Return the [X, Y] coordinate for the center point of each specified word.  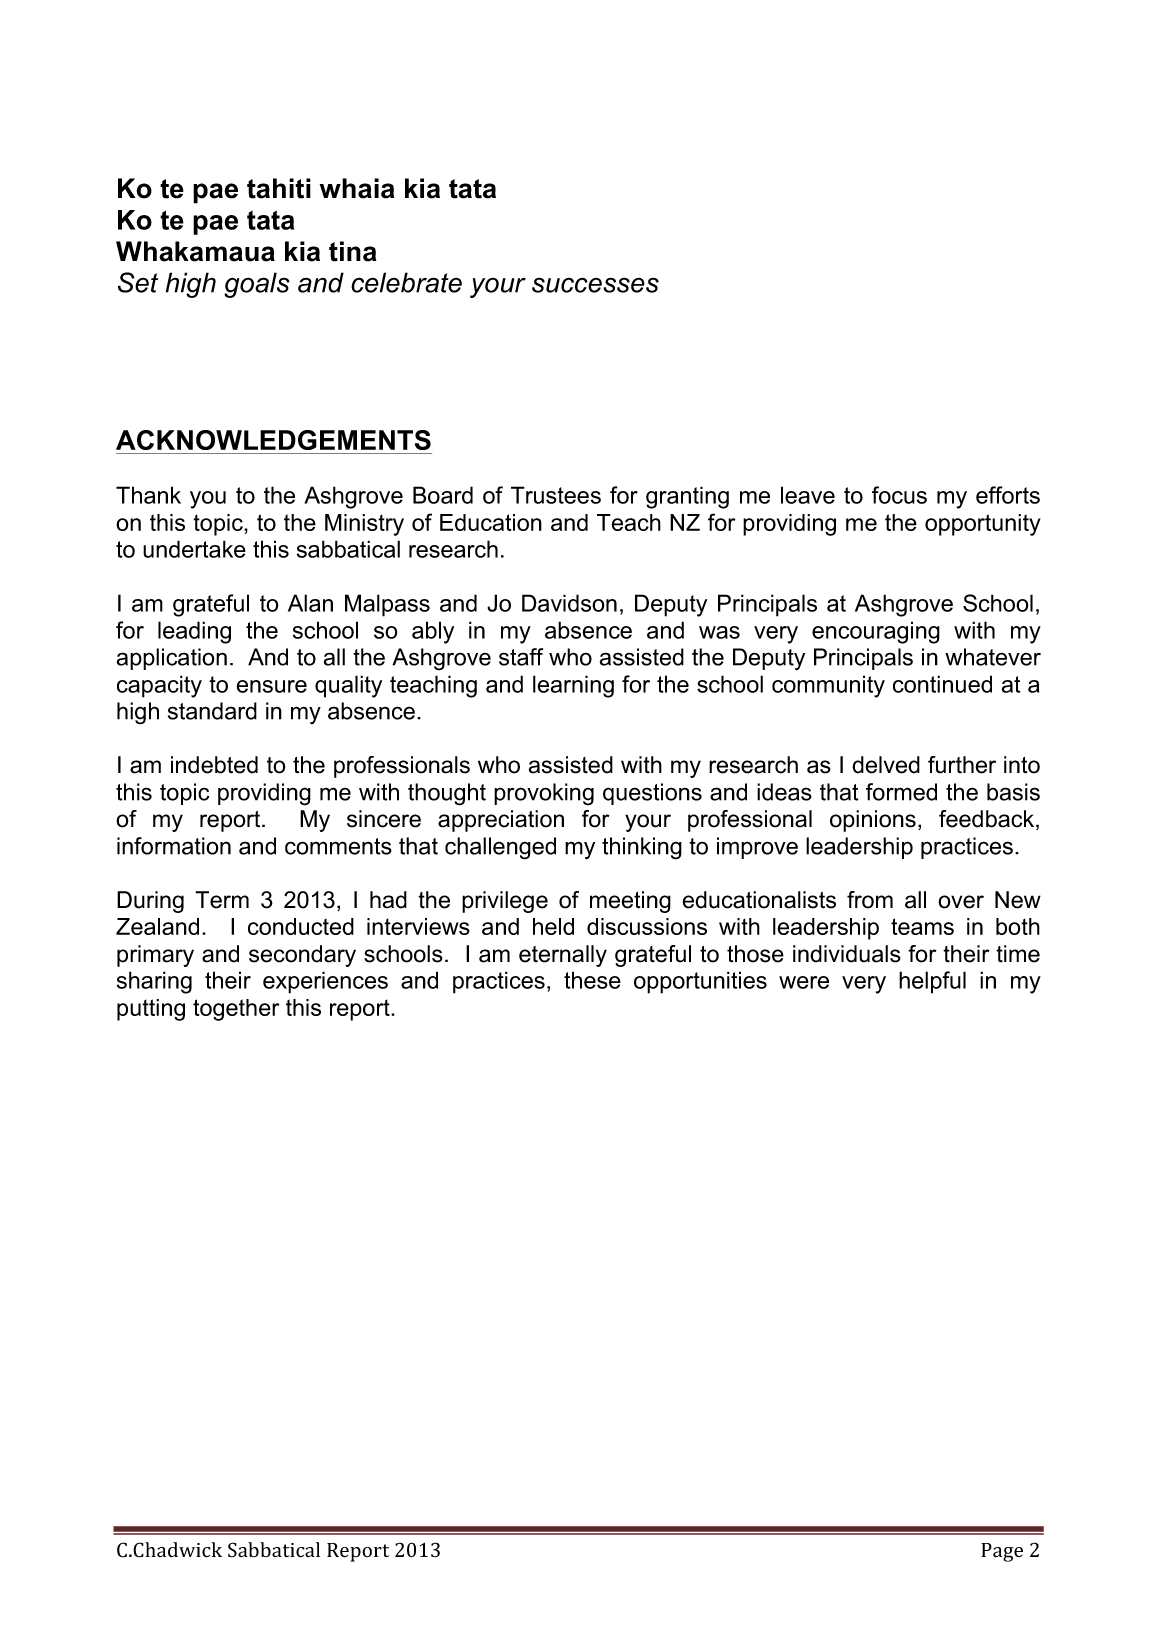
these [592, 980]
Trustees [556, 495]
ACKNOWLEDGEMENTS [273, 440]
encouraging [876, 632]
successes [595, 285]
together [236, 1010]
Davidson [569, 603]
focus [899, 495]
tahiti [279, 188]
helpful [932, 982]
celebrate [406, 282]
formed [901, 792]
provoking [544, 794]
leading [194, 632]
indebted [214, 765]
